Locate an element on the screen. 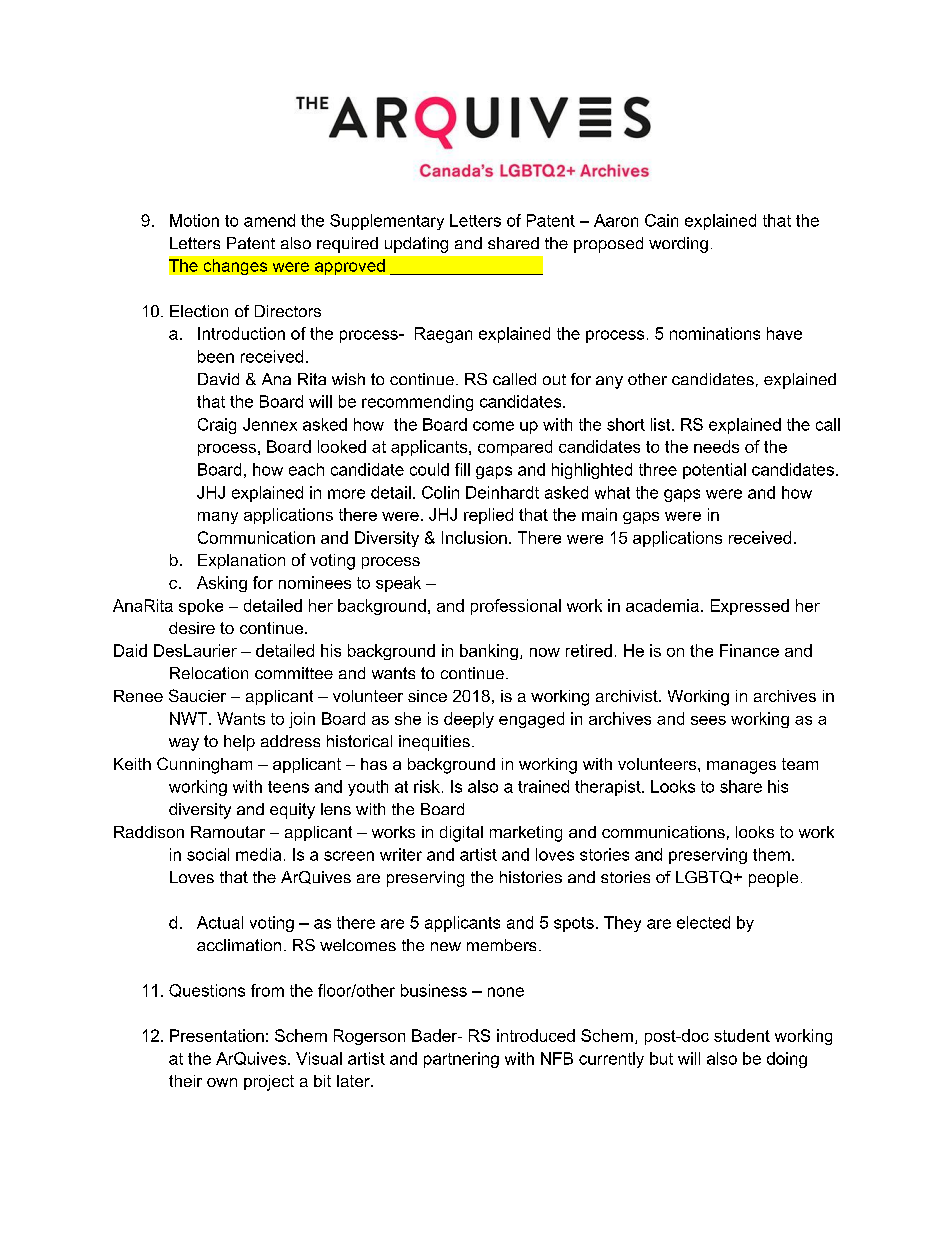  banking is located at coordinates (489, 652).
